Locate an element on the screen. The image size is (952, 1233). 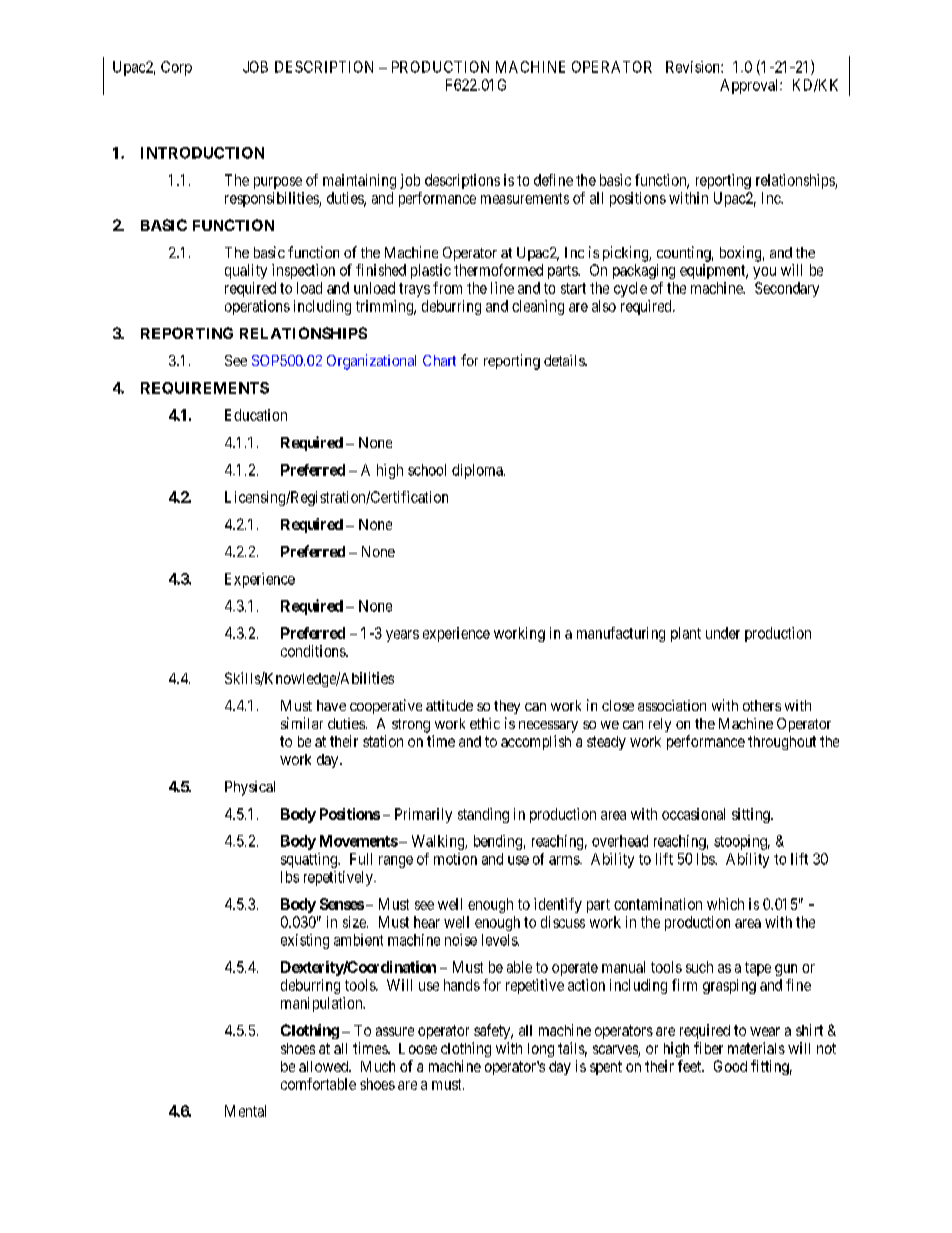
Mental is located at coordinates (245, 1111).
